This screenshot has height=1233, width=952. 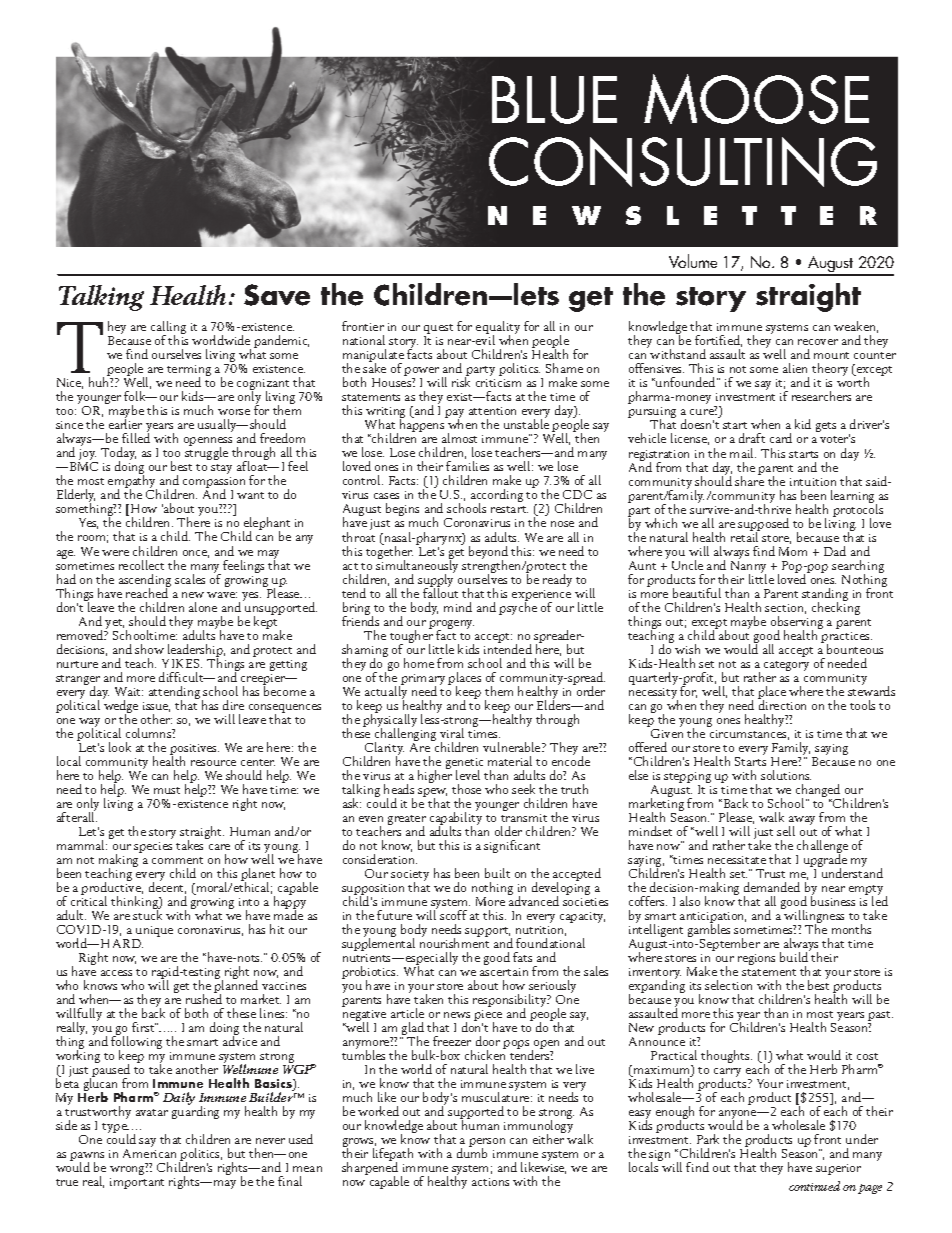 What do you see at coordinates (149, 1153) in the screenshot?
I see `American` at bounding box center [149, 1153].
